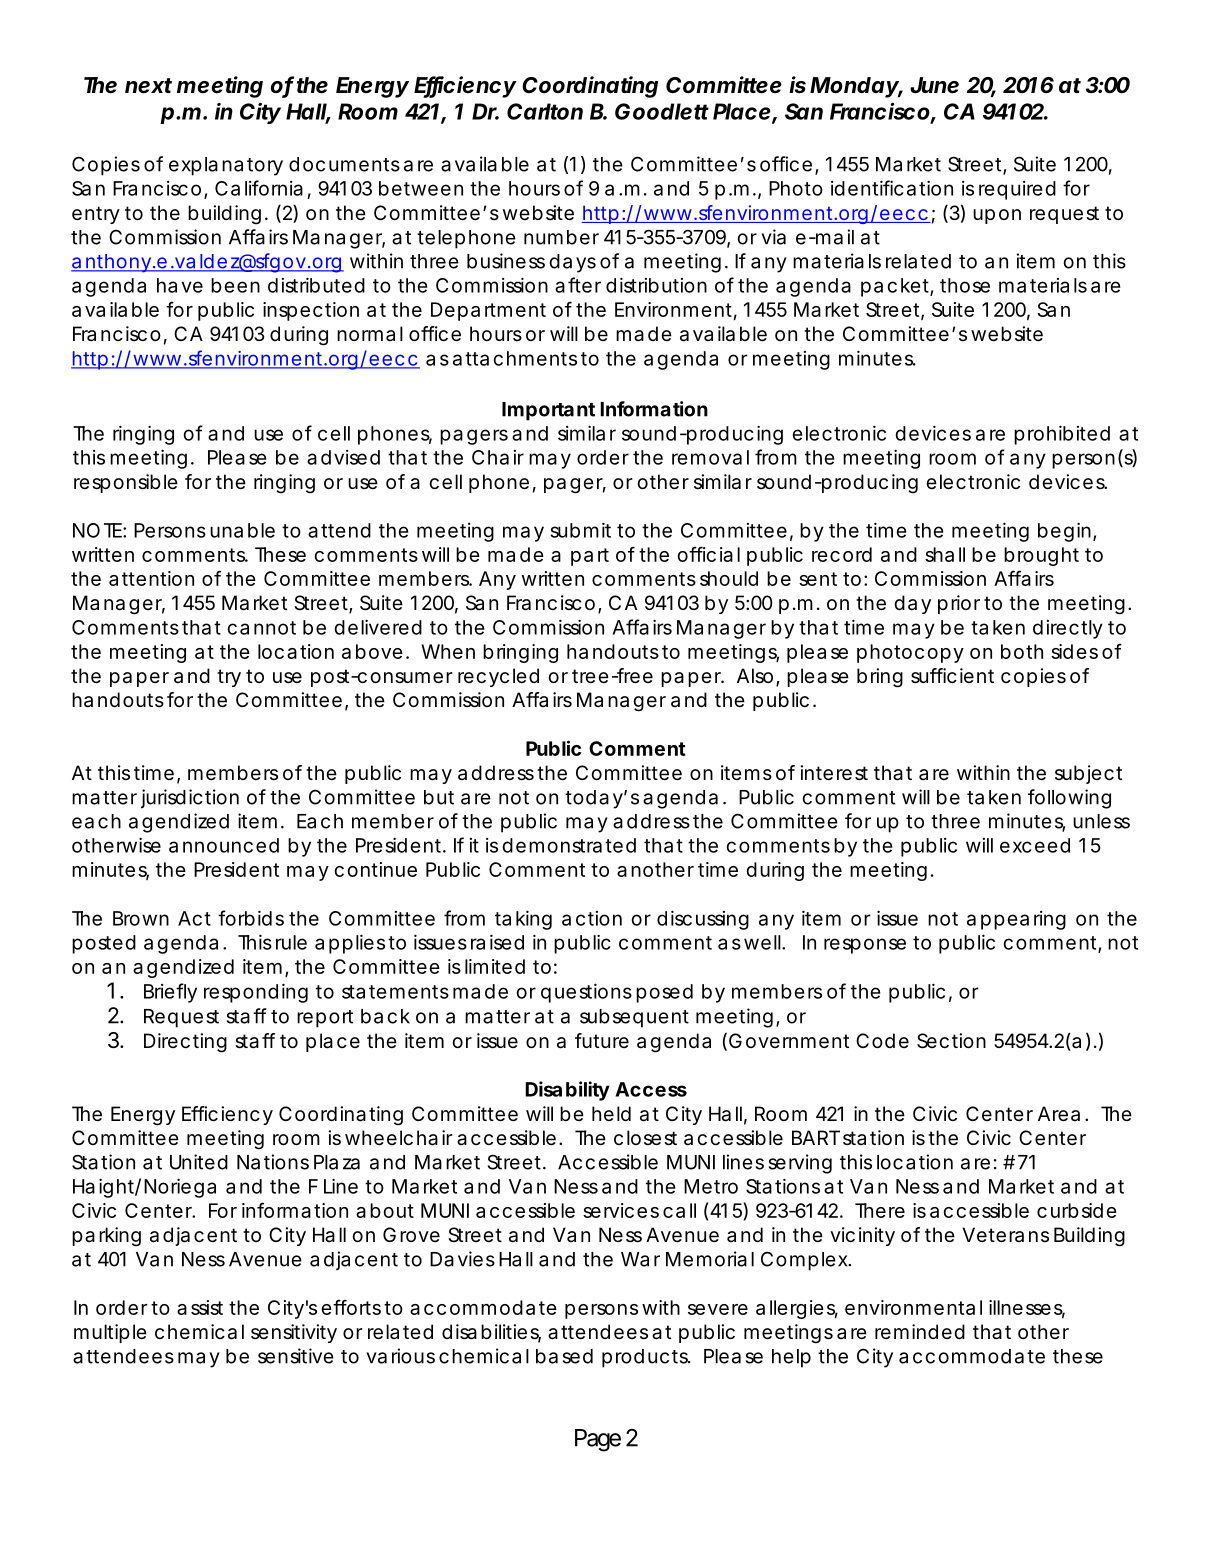 Image resolution: width=1210 pixels, height=1566 pixels. I want to click on explanatory, so click(226, 166).
